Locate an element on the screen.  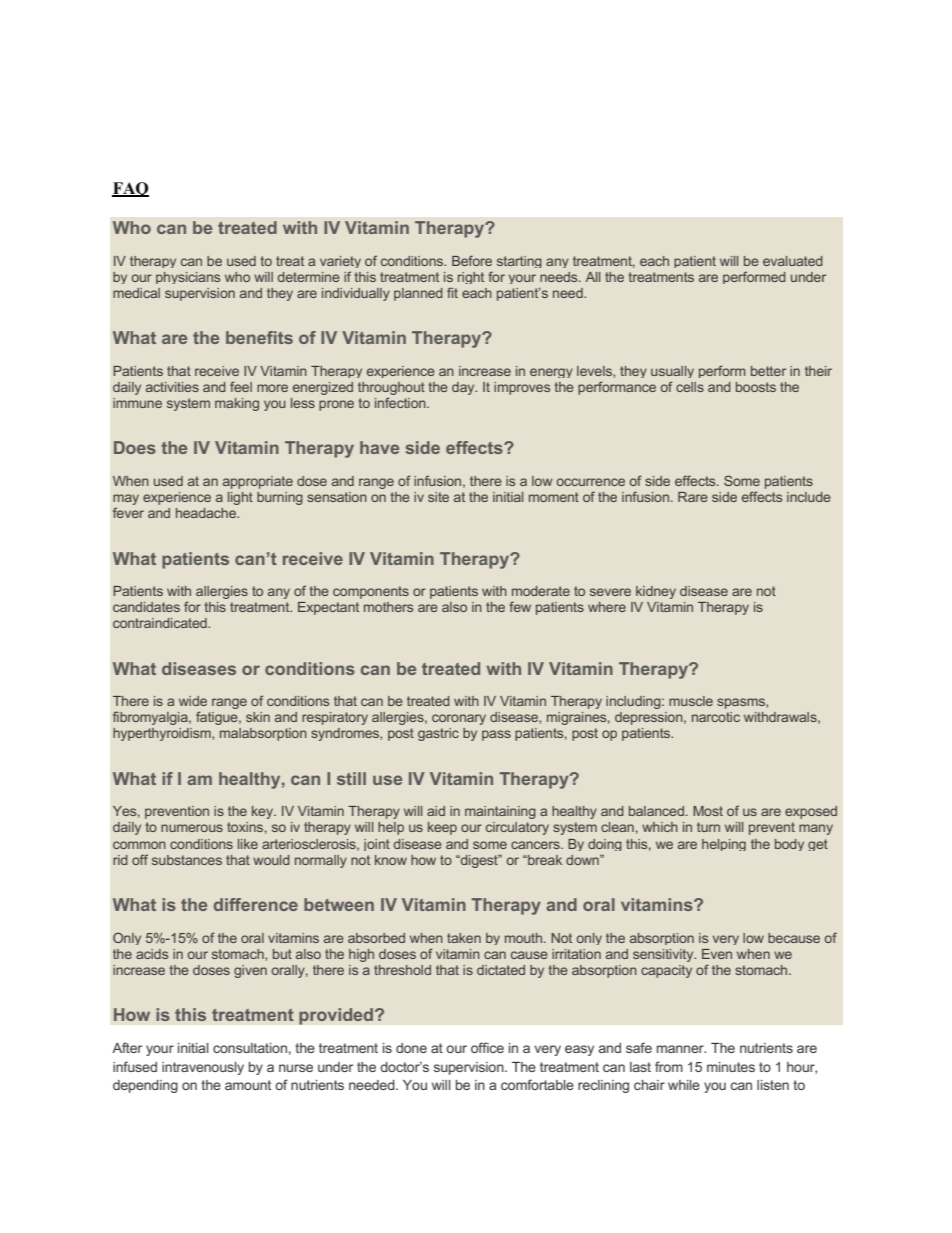
intravenously is located at coordinates (203, 1068).
